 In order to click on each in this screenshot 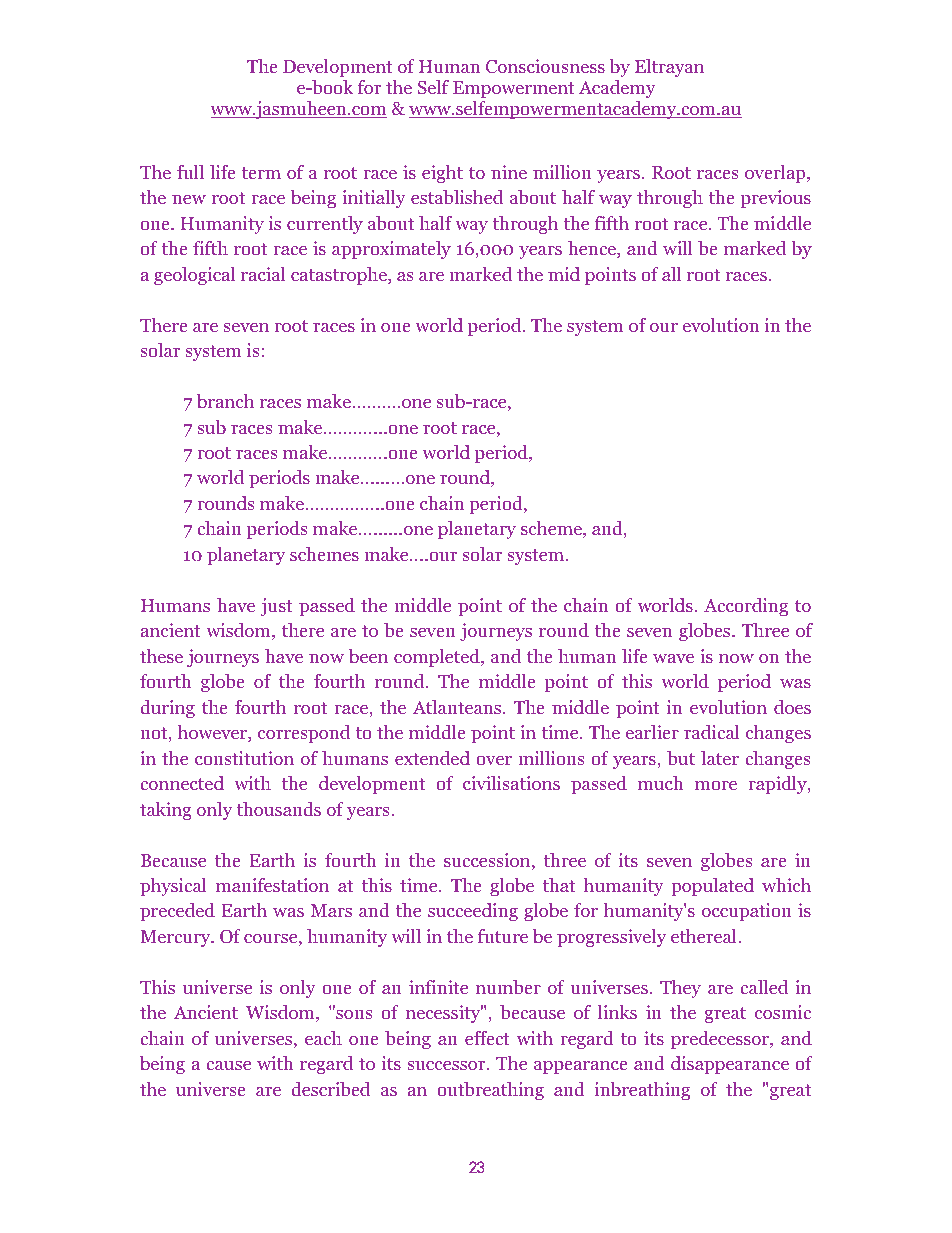, I will do `click(323, 1038)`.
